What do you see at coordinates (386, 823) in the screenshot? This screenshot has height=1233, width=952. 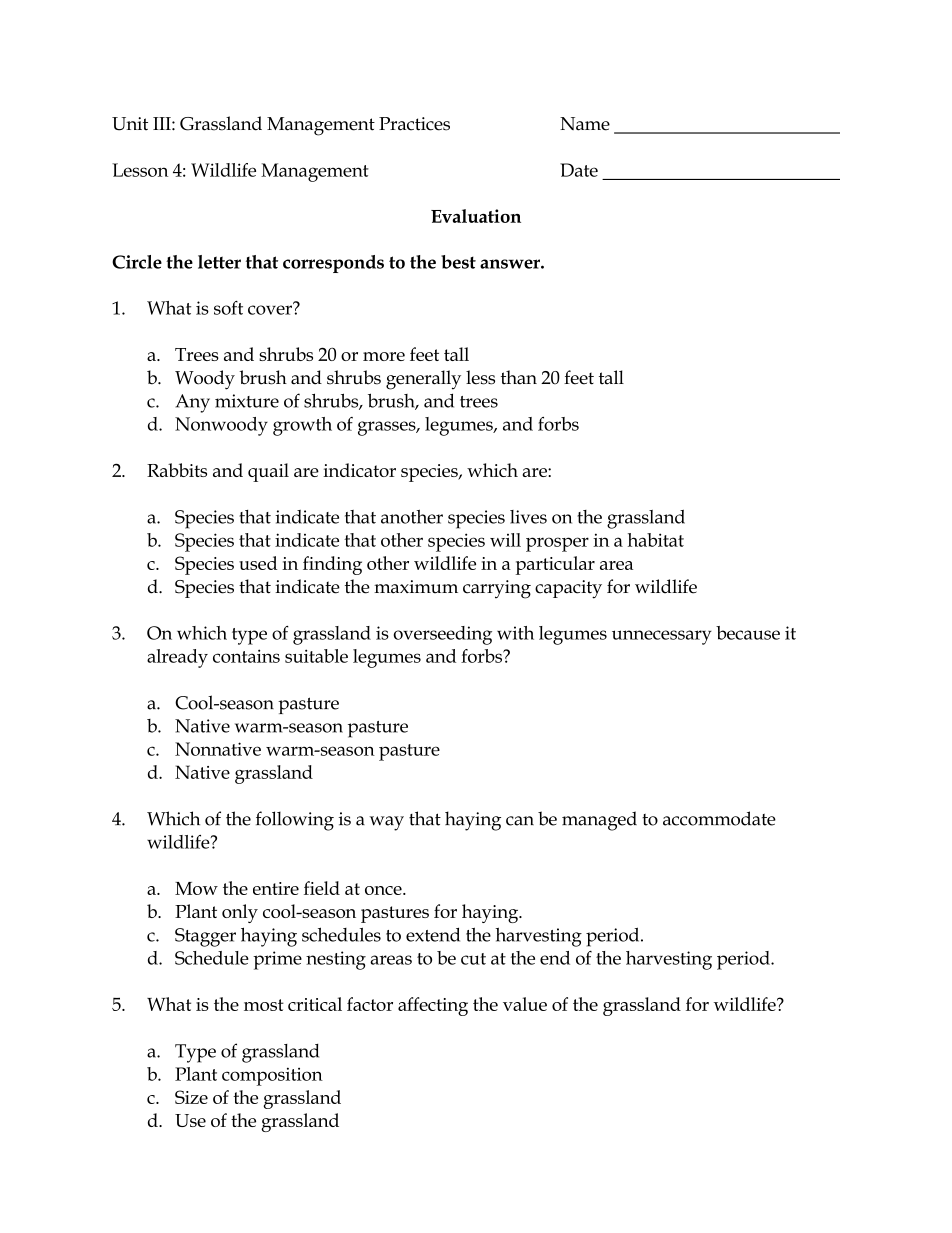 I see `way` at bounding box center [386, 823].
